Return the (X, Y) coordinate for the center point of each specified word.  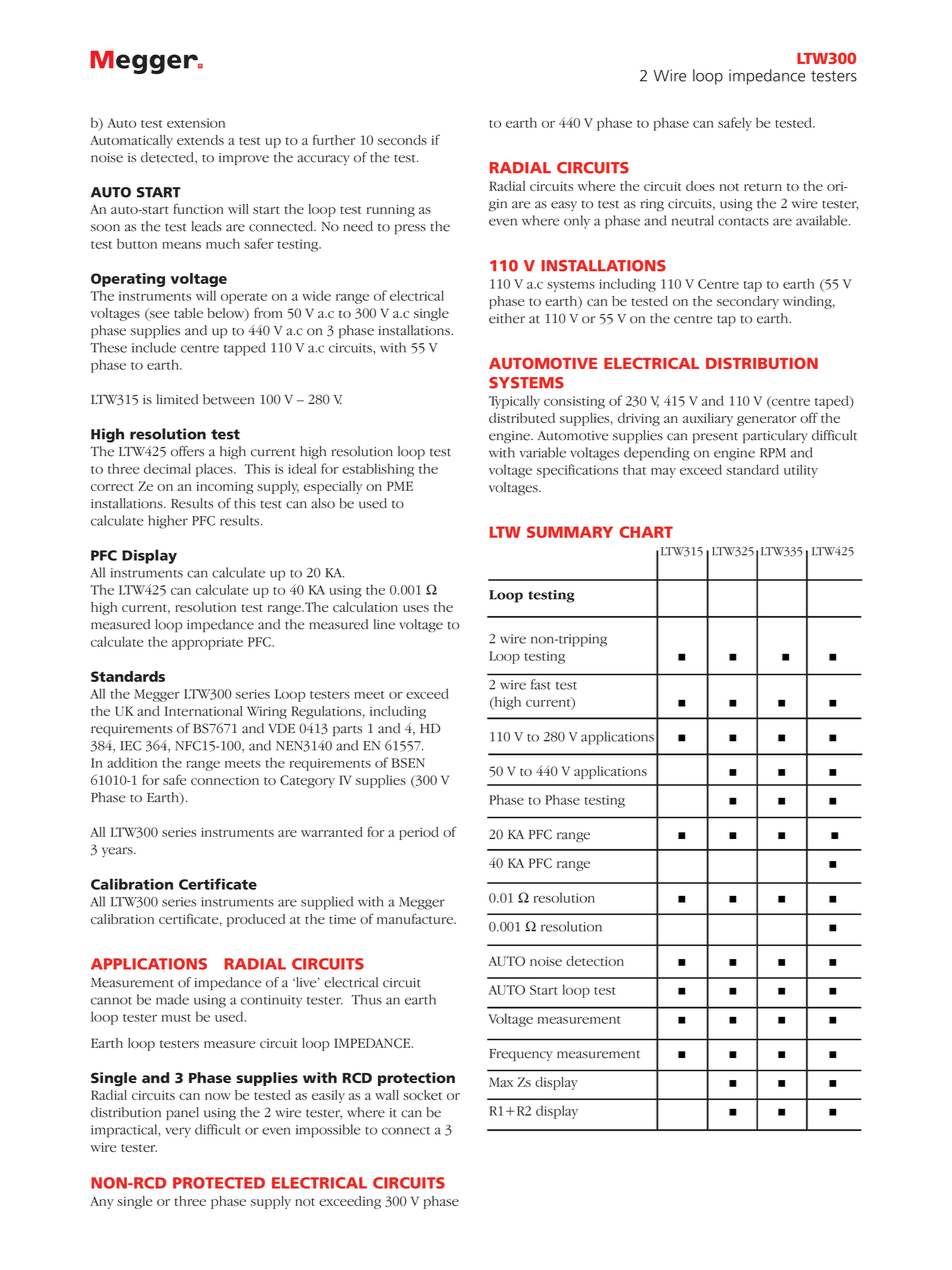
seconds (402, 140)
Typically (514, 402)
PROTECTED (219, 1183)
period (419, 833)
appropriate (207, 643)
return (763, 187)
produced (256, 920)
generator (766, 420)
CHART (646, 532)
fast (541, 684)
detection (595, 961)
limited (177, 399)
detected (168, 158)
